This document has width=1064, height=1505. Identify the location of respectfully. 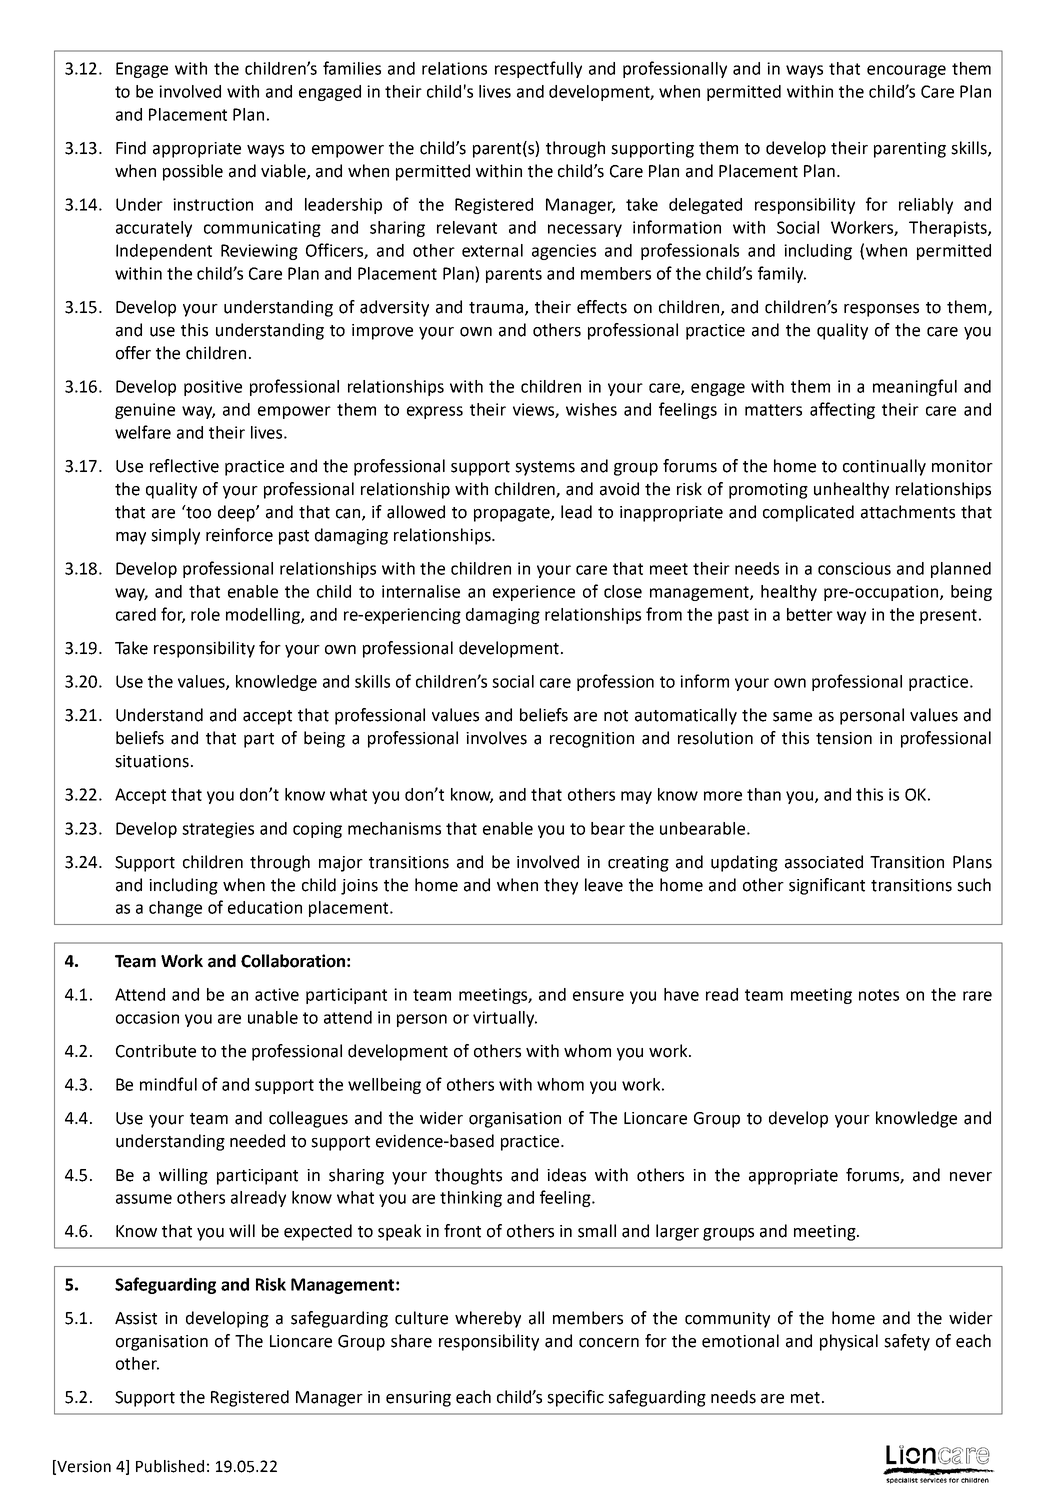
(538, 69).
